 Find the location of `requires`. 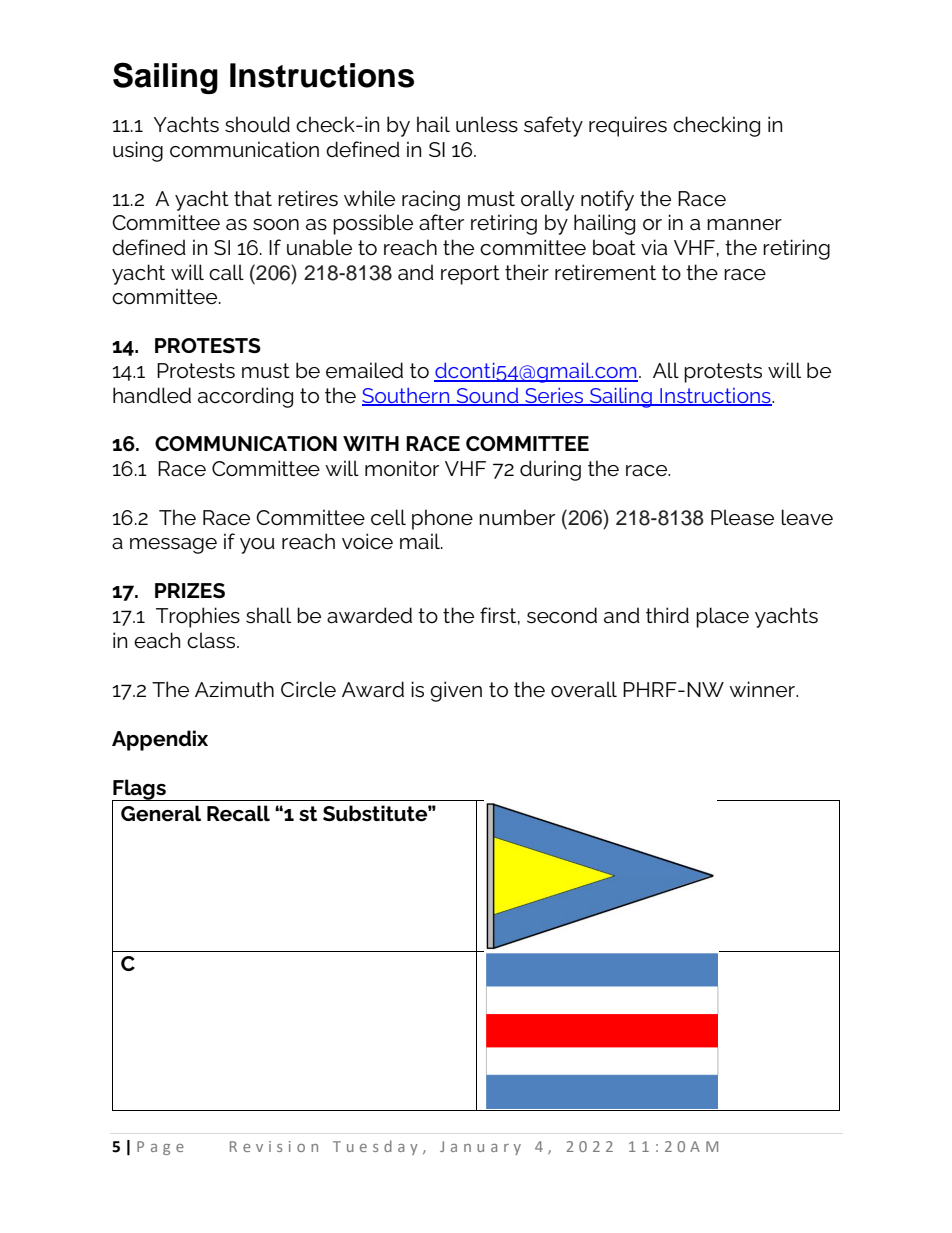

requires is located at coordinates (628, 126).
